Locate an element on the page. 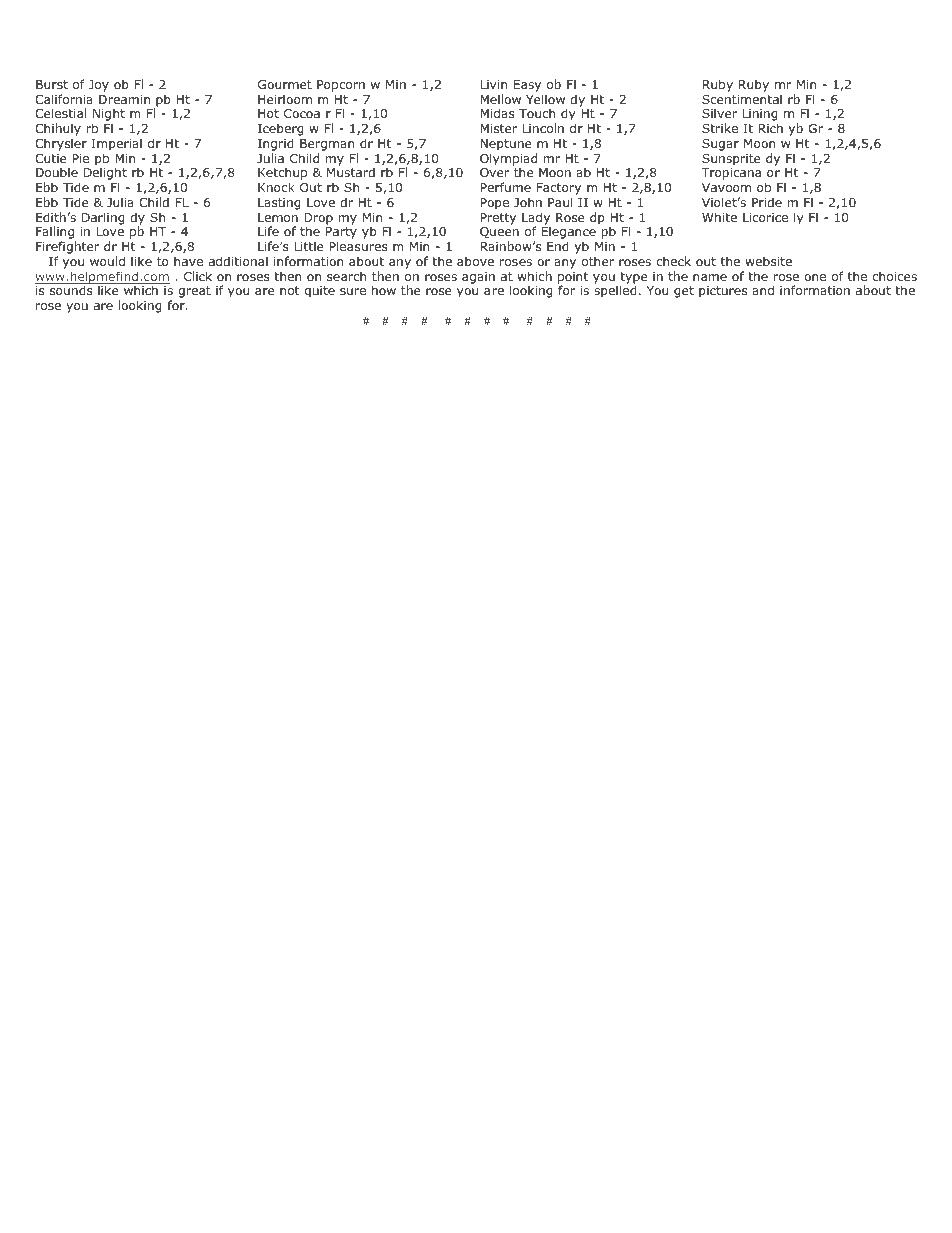 This page has width=952, height=1233. Silver is located at coordinates (719, 113).
